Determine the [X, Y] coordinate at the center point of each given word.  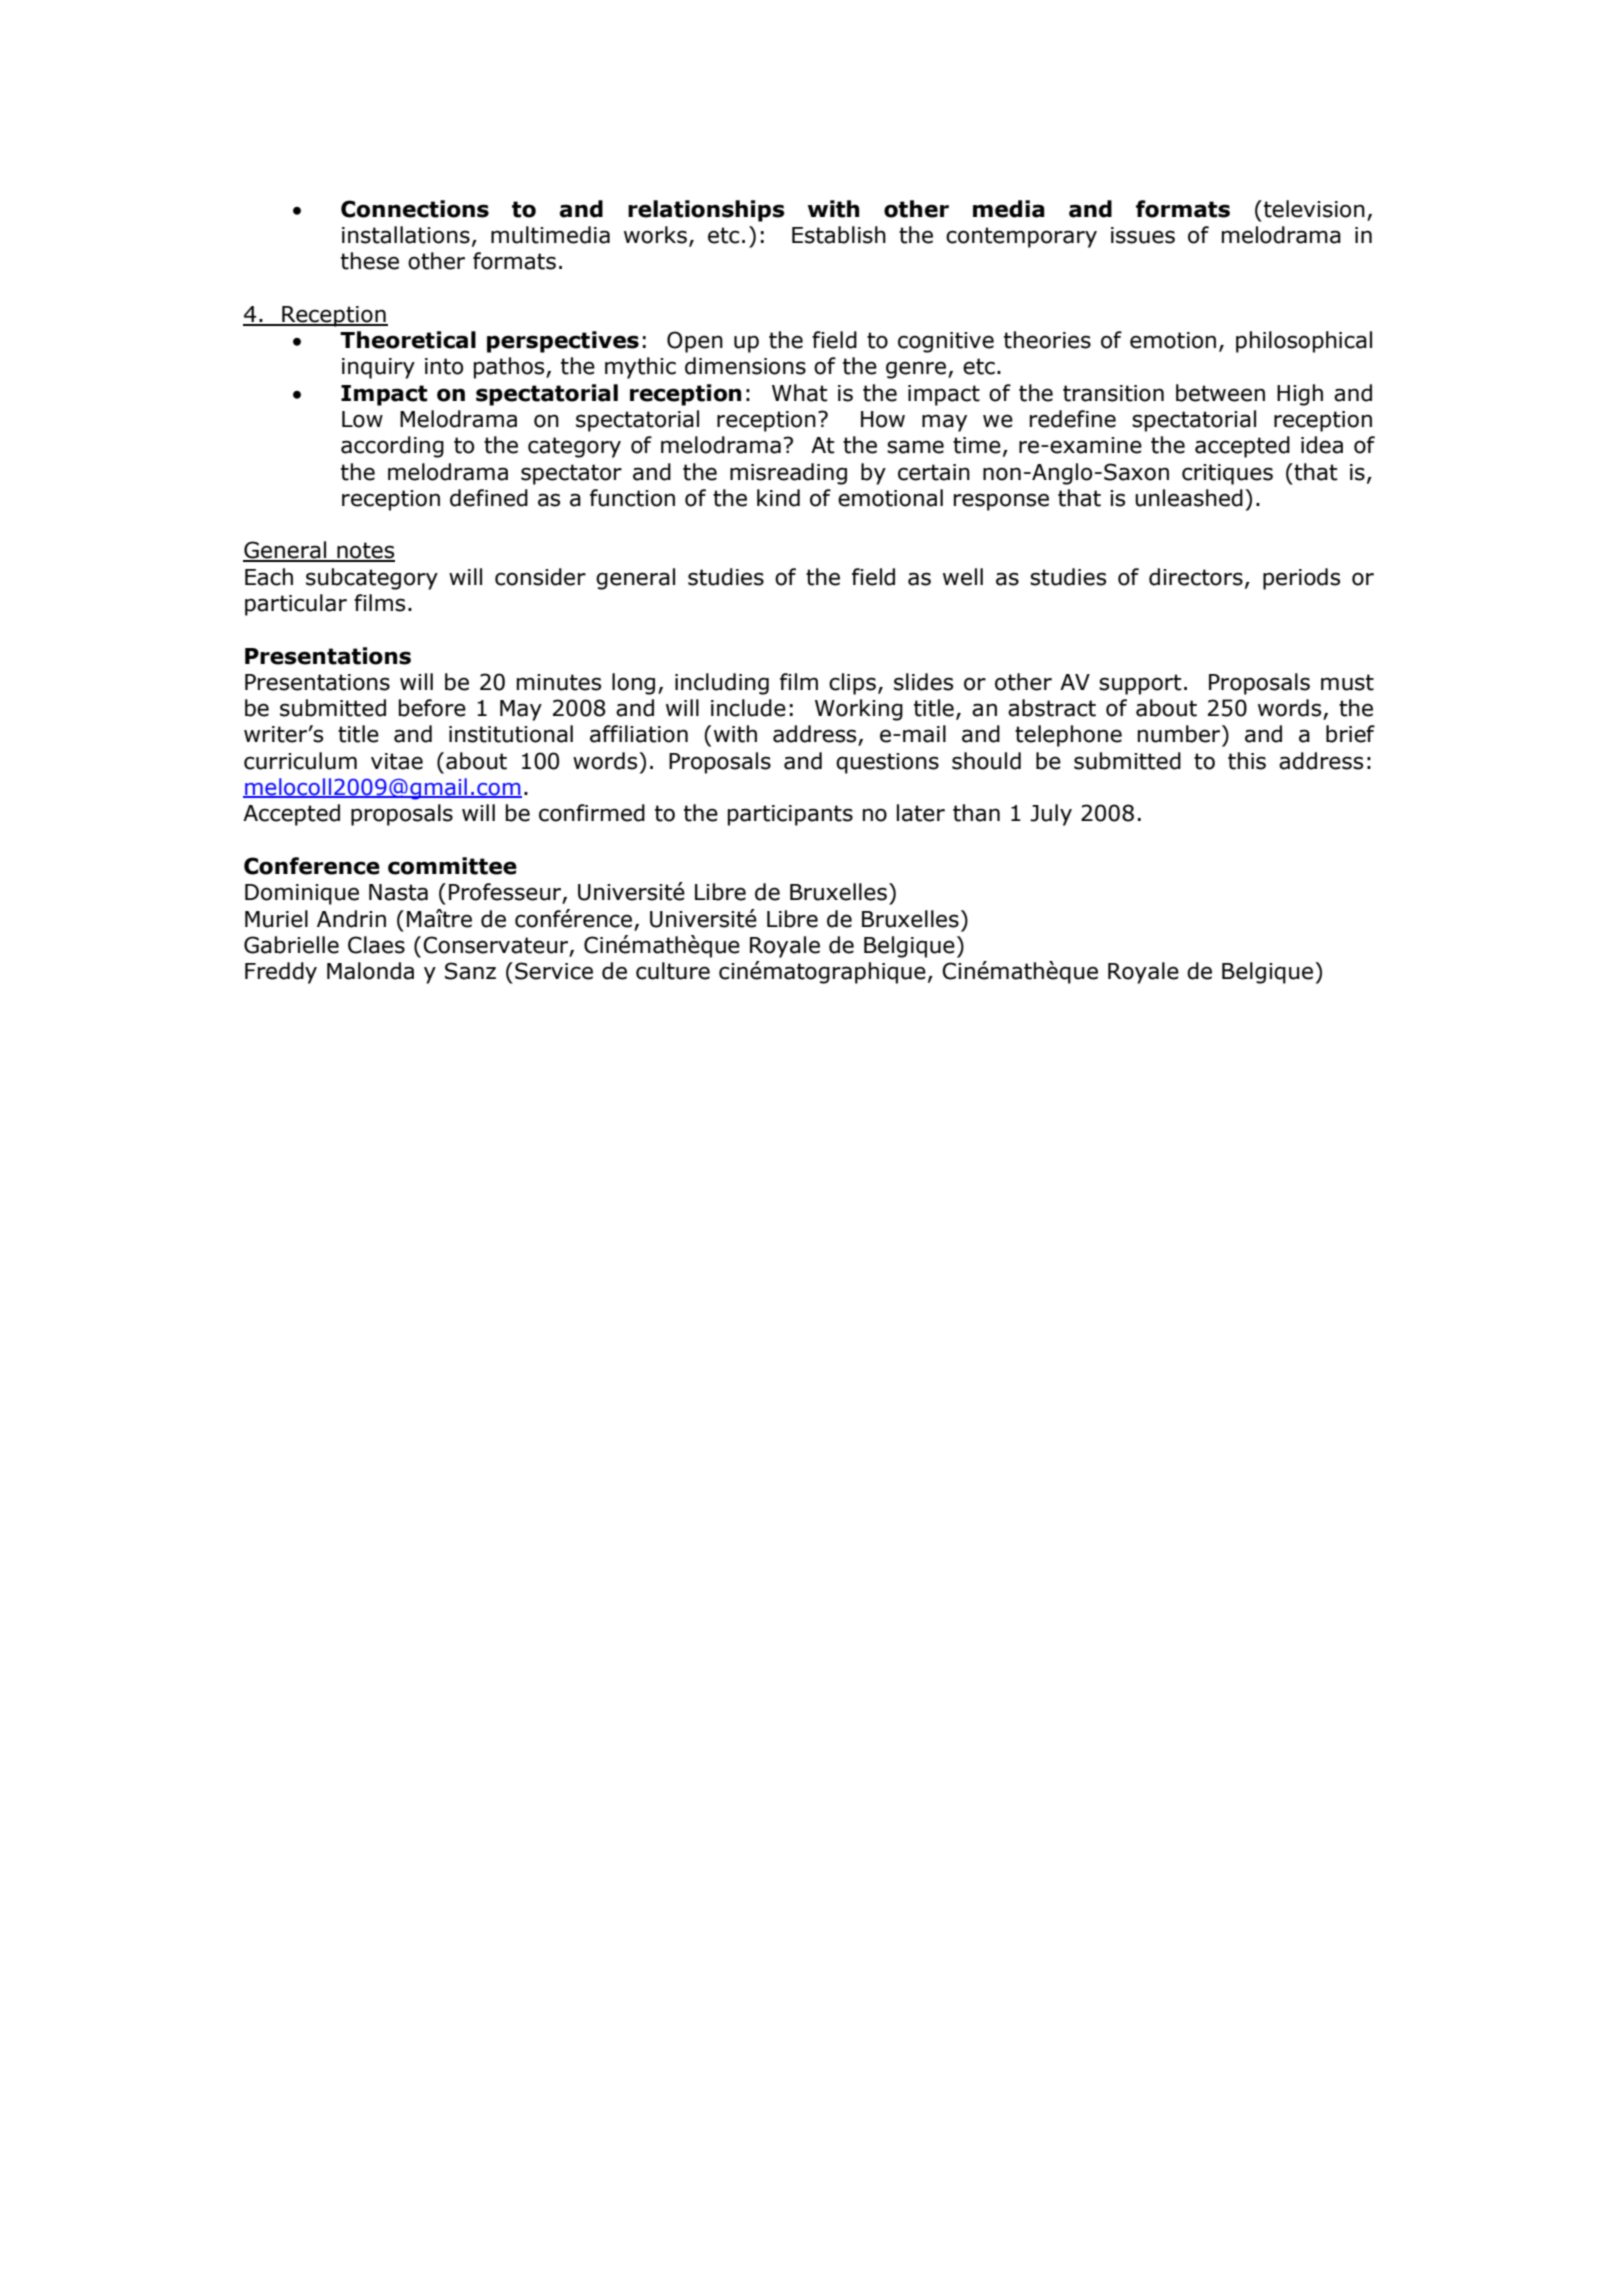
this [1247, 761]
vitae [397, 761]
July [1051, 815]
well [963, 577]
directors [1196, 577]
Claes [376, 945]
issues [1143, 235]
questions [887, 763]
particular [296, 605]
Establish [839, 235]
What [800, 393]
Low [362, 419]
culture [673, 971]
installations [406, 235]
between [1220, 393]
